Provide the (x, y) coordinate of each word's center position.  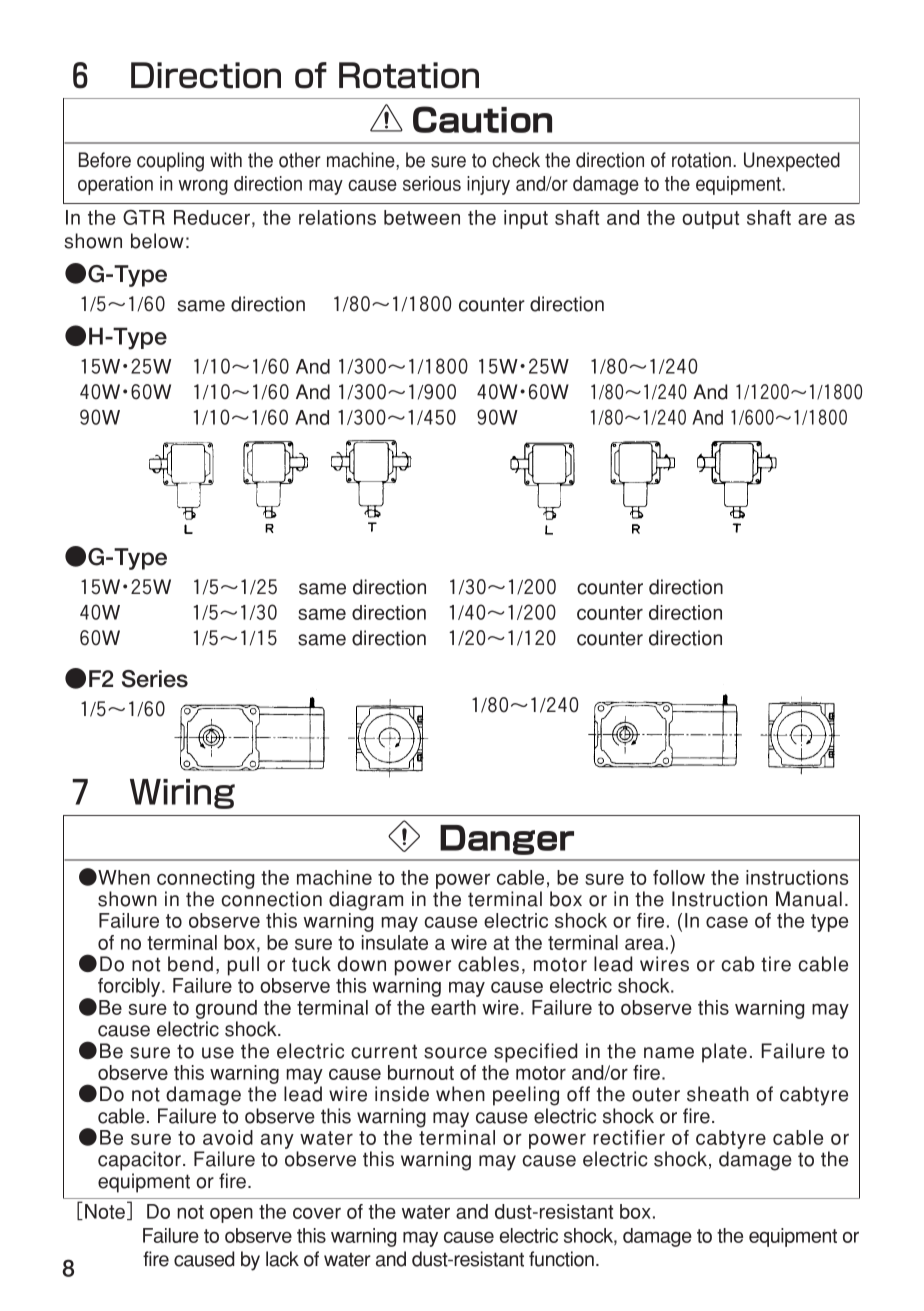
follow (679, 877)
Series (155, 679)
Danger (507, 840)
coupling (170, 162)
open (231, 1215)
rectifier (629, 1137)
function (561, 1259)
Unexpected (792, 162)
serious (432, 183)
